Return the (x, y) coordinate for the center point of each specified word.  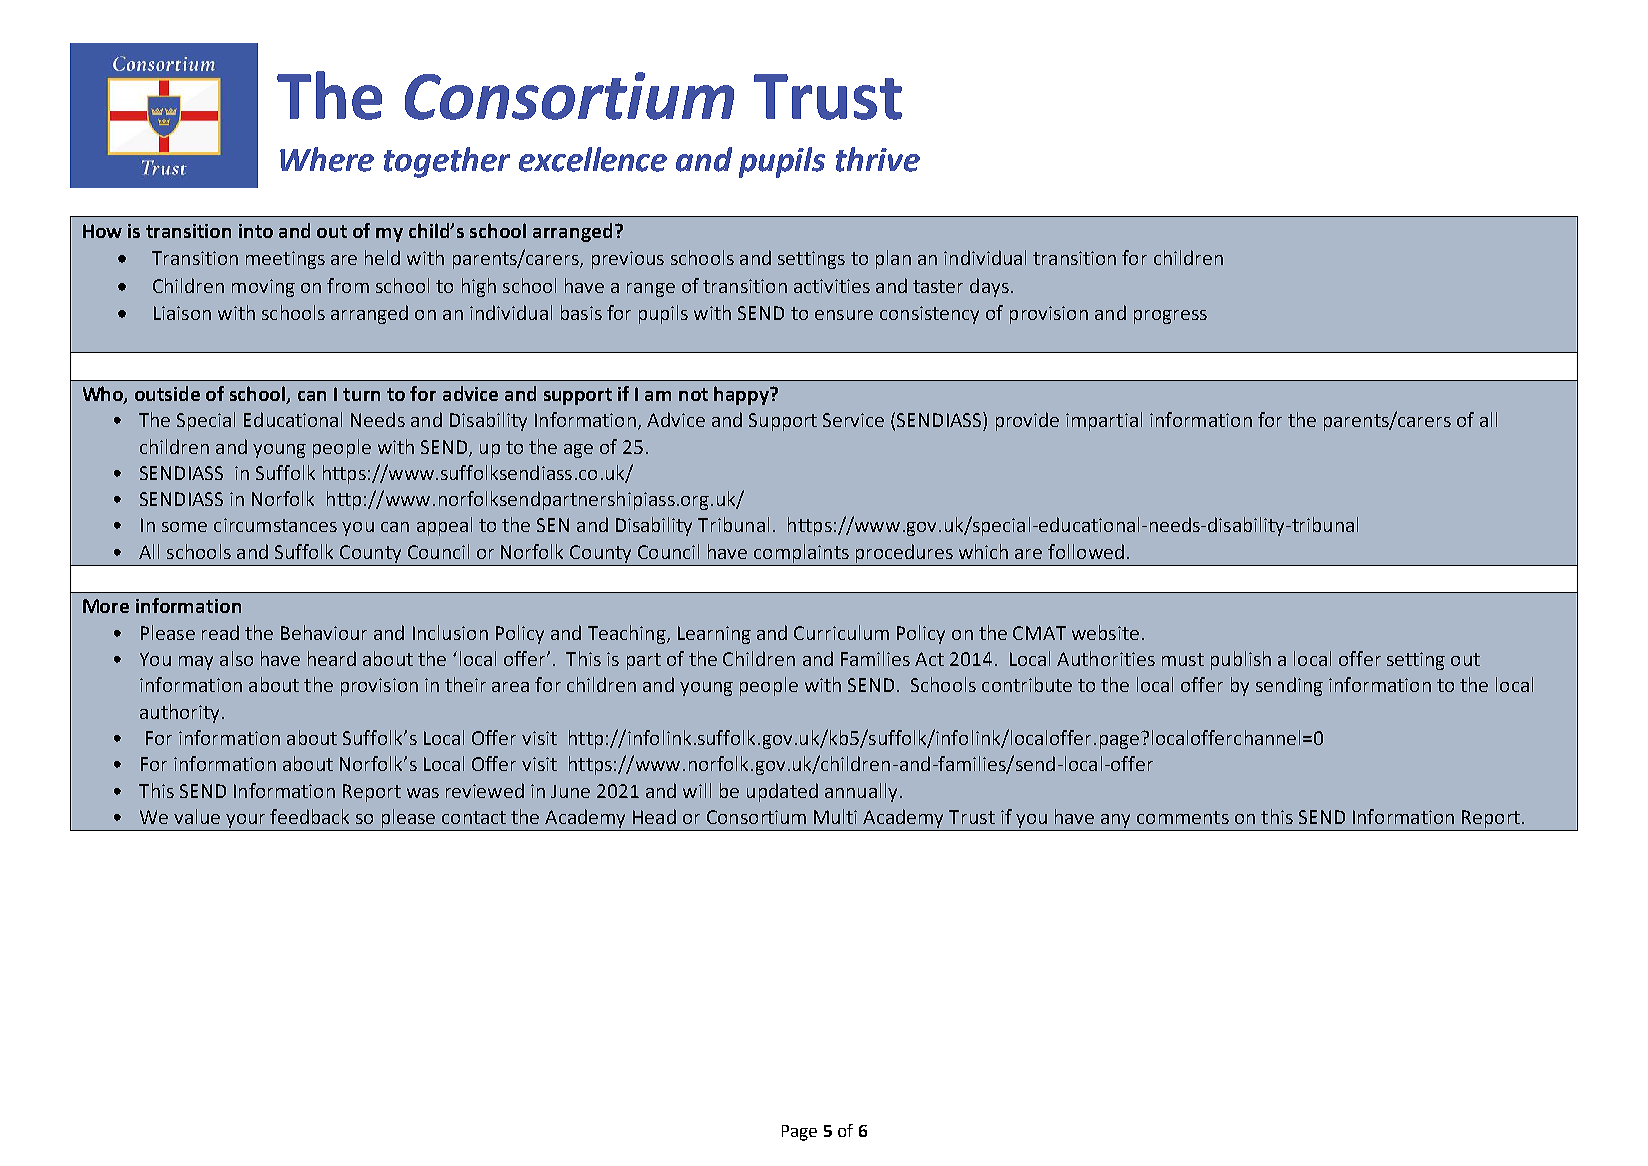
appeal (444, 526)
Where (327, 159)
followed (1086, 551)
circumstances (275, 525)
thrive (878, 159)
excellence (593, 159)
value (197, 816)
